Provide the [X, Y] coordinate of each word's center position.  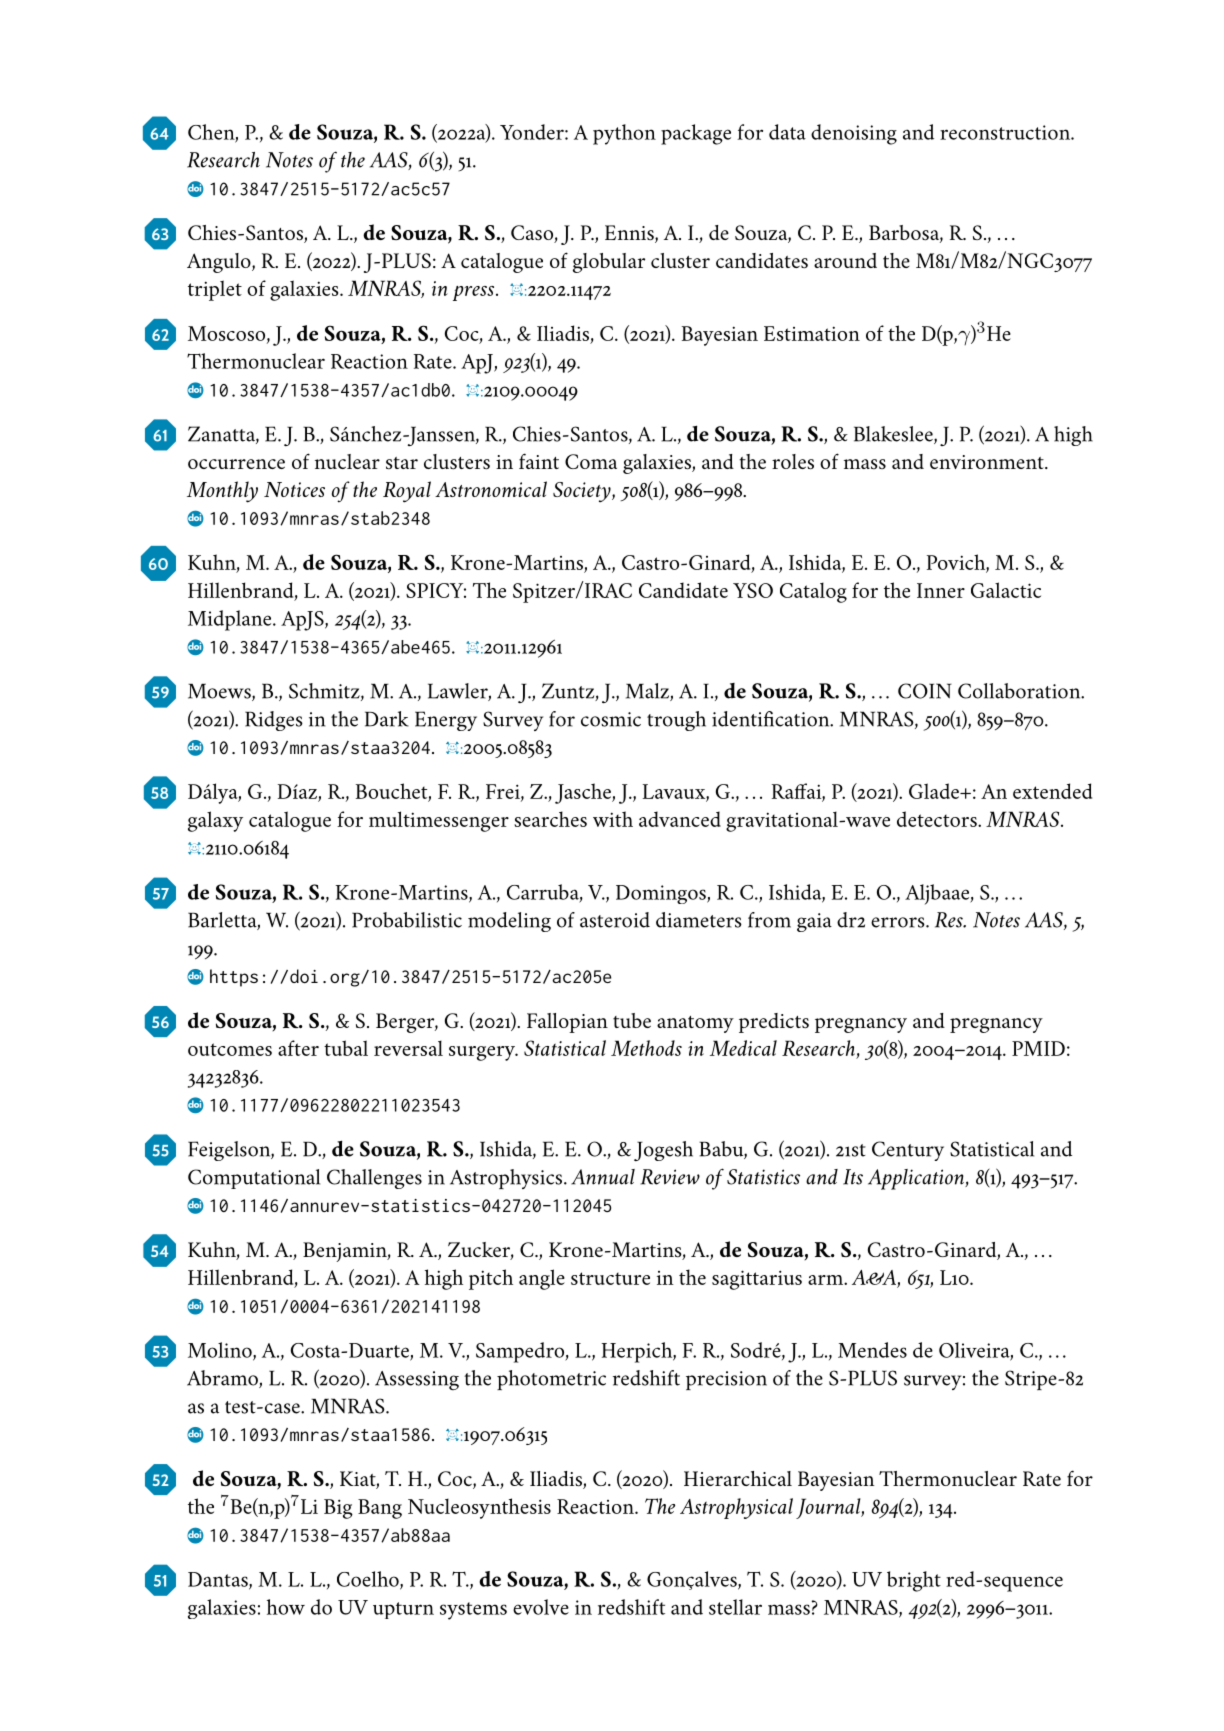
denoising [854, 134]
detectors [938, 819]
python [624, 134]
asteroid [615, 920]
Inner [941, 590]
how [286, 1607]
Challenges [374, 1179]
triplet [215, 290]
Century [908, 1151]
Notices [294, 489]
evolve [541, 1607]
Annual [603, 1177]
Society [583, 492]
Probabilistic [407, 920]
